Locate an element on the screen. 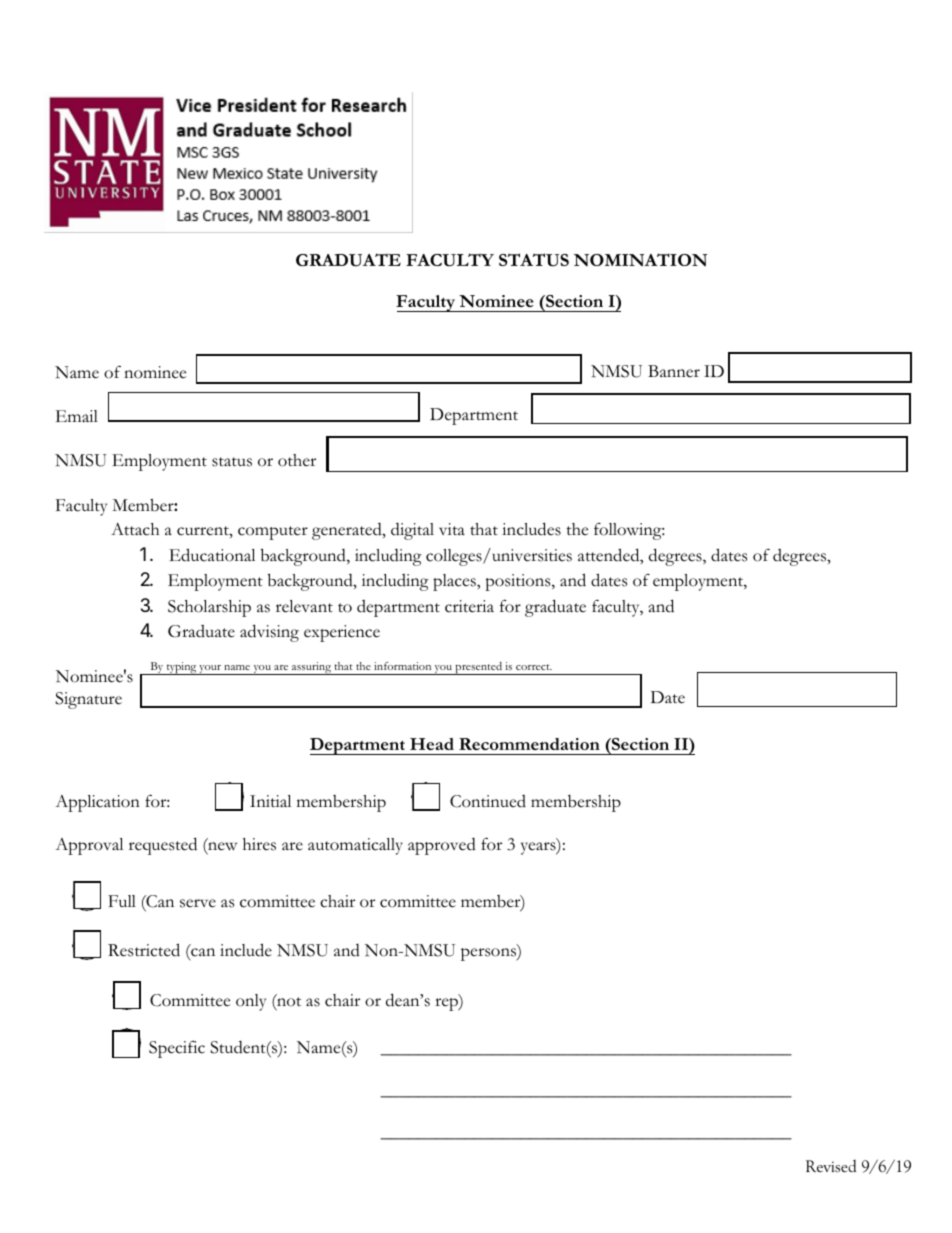 The image size is (952, 1233). vita is located at coordinates (452, 529).
